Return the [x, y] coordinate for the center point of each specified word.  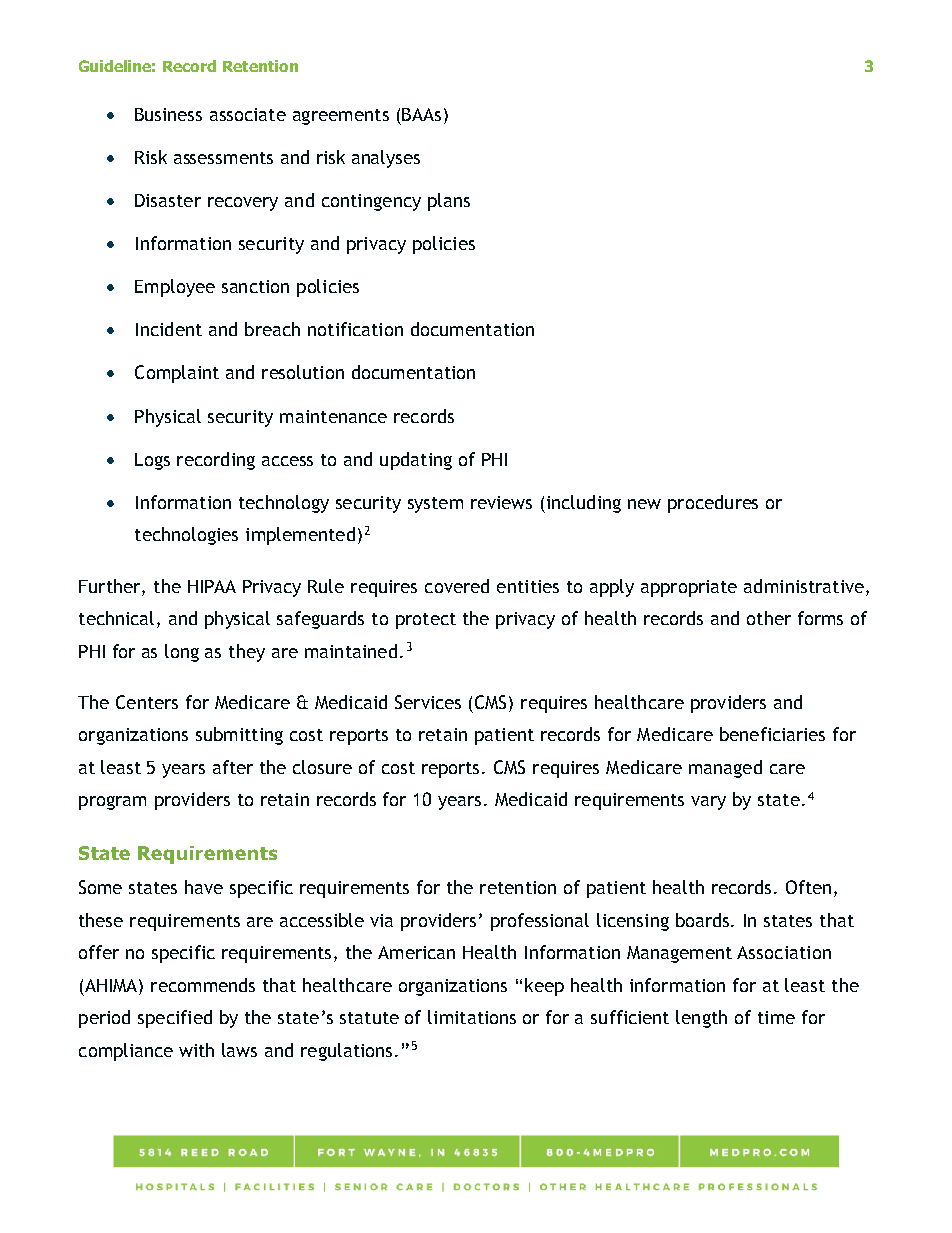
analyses [386, 159]
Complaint [177, 374]
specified [175, 1019]
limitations [472, 1017]
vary [708, 803]
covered [457, 586]
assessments [223, 158]
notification [355, 329]
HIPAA [212, 586]
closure [322, 767]
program [112, 803]
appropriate [689, 588]
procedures [713, 504]
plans [449, 202]
